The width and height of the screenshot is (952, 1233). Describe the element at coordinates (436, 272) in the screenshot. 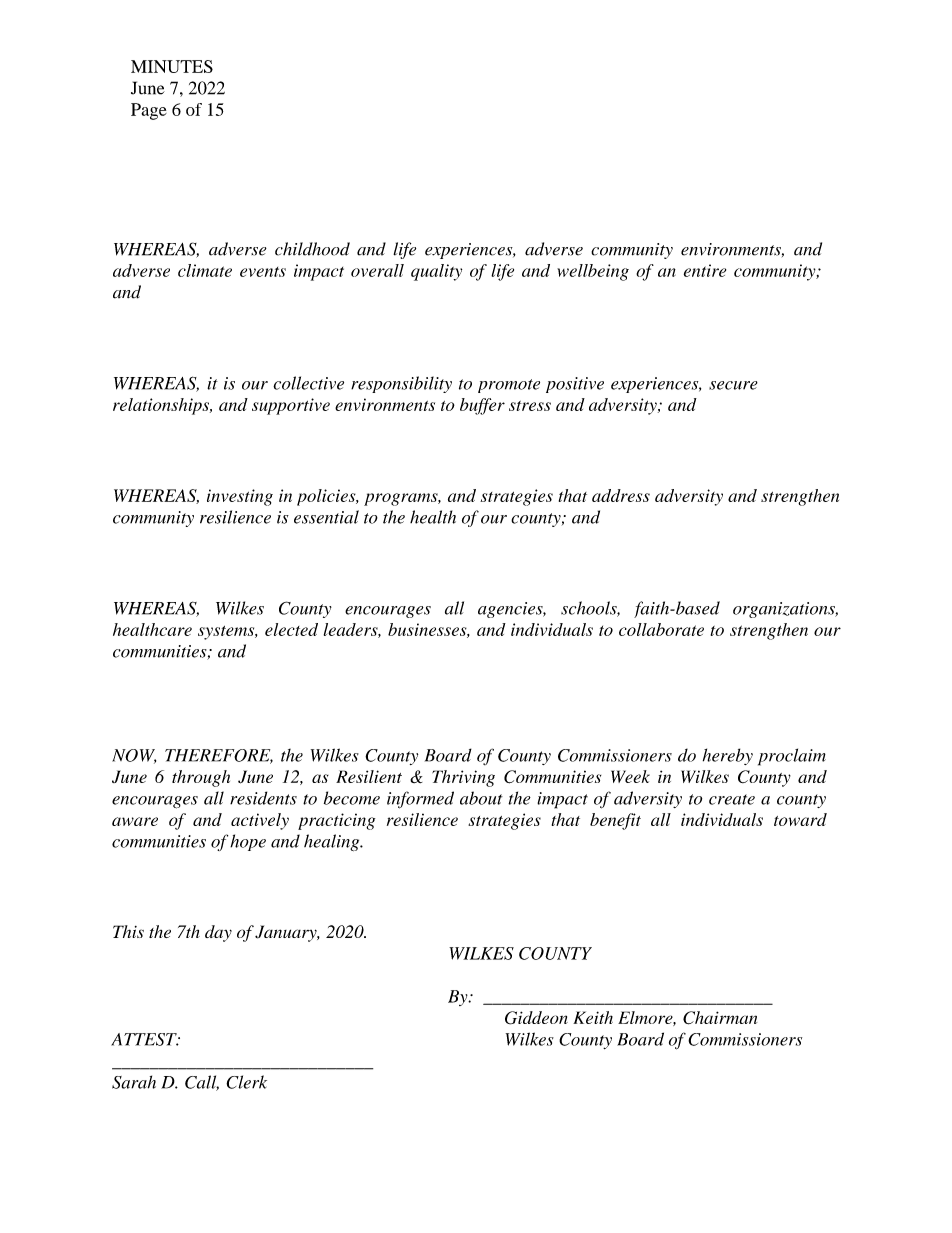

I see `quality` at that location.
